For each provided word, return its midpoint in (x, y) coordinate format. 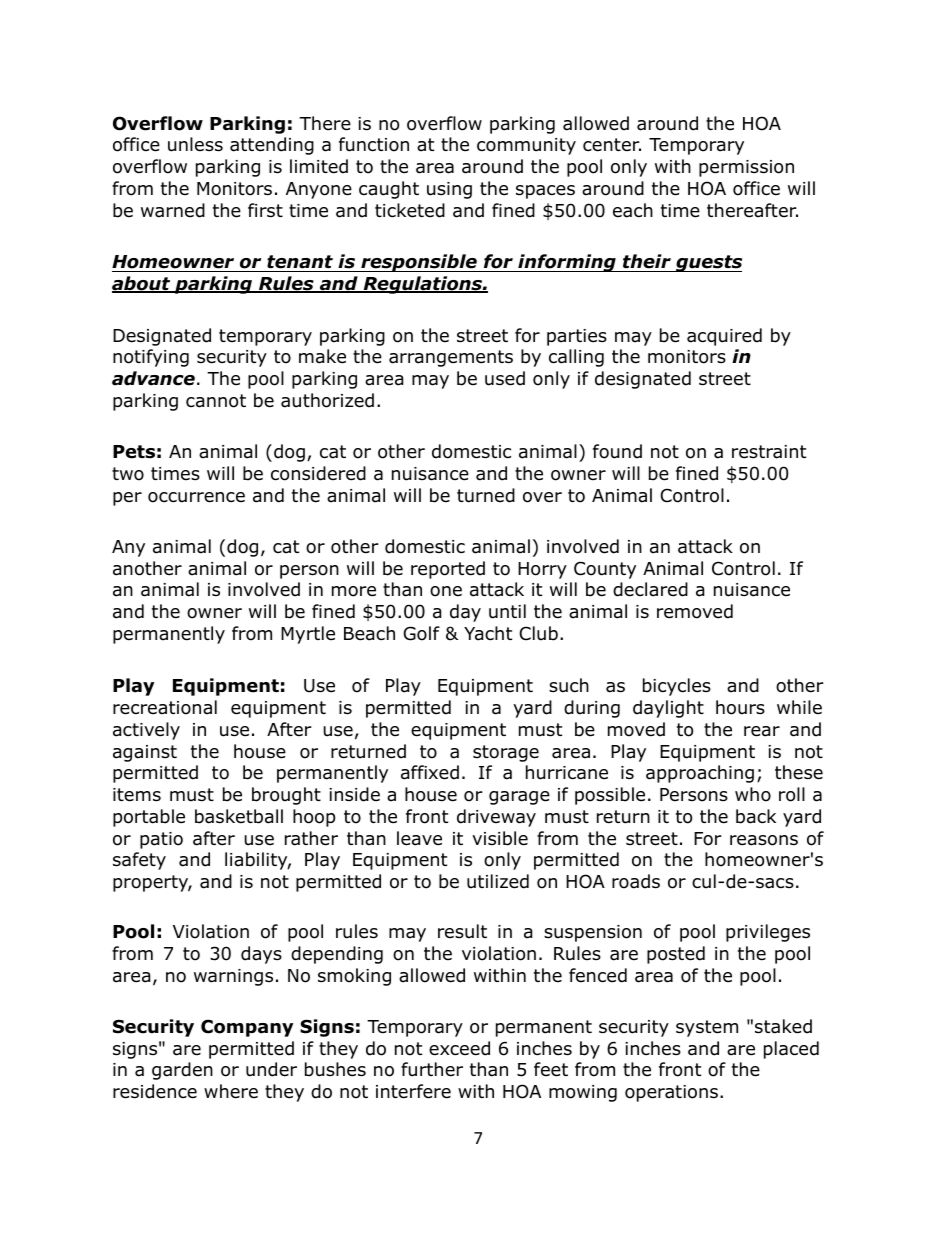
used (505, 378)
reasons (764, 840)
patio (161, 840)
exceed (459, 1048)
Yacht (488, 633)
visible (500, 838)
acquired (724, 337)
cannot (216, 401)
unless (195, 144)
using (449, 190)
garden (182, 1071)
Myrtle (308, 635)
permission (746, 168)
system (707, 1028)
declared (650, 589)
